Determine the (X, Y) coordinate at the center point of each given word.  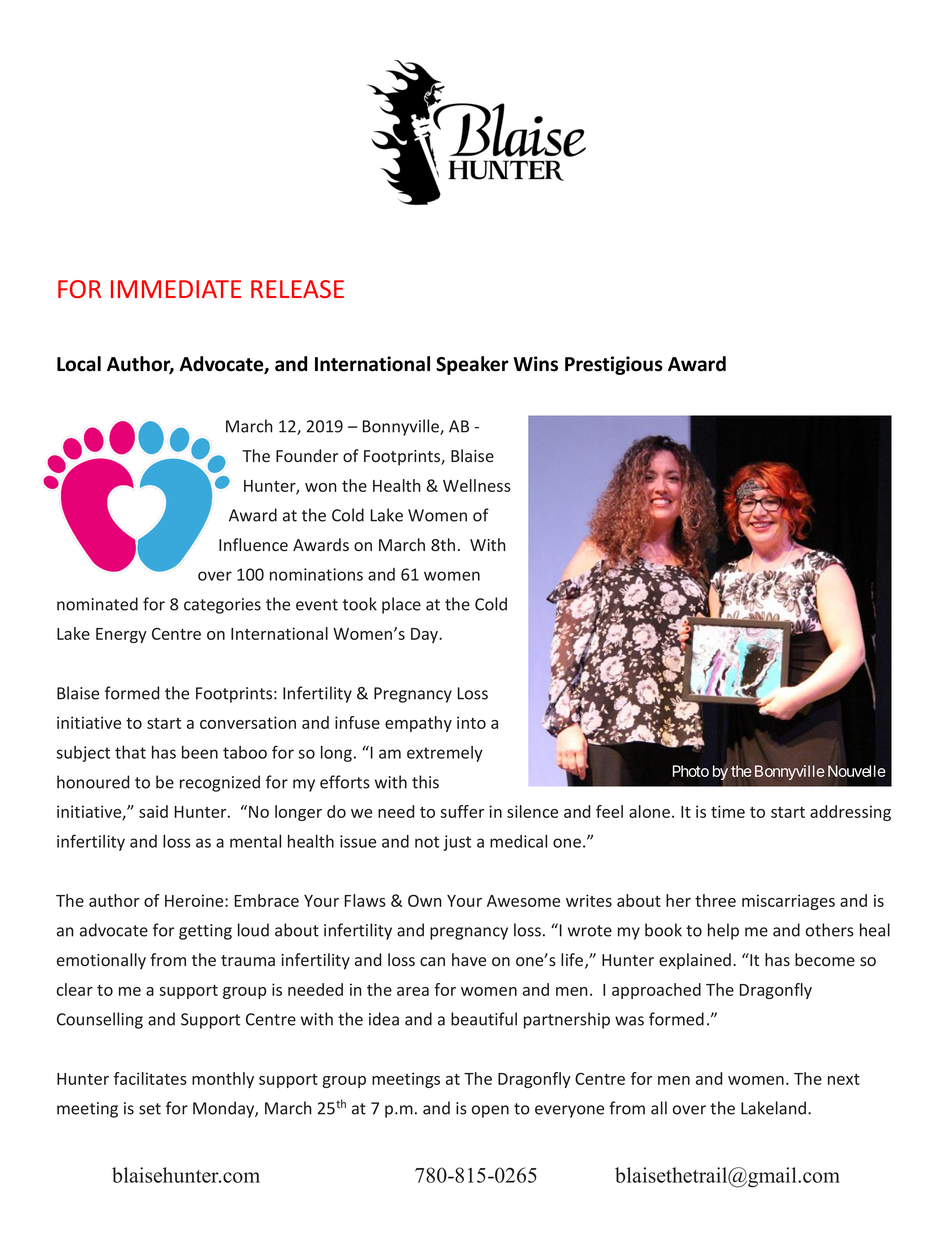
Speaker (472, 365)
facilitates (150, 1078)
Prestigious (614, 365)
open (490, 1111)
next (844, 1079)
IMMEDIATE (176, 289)
